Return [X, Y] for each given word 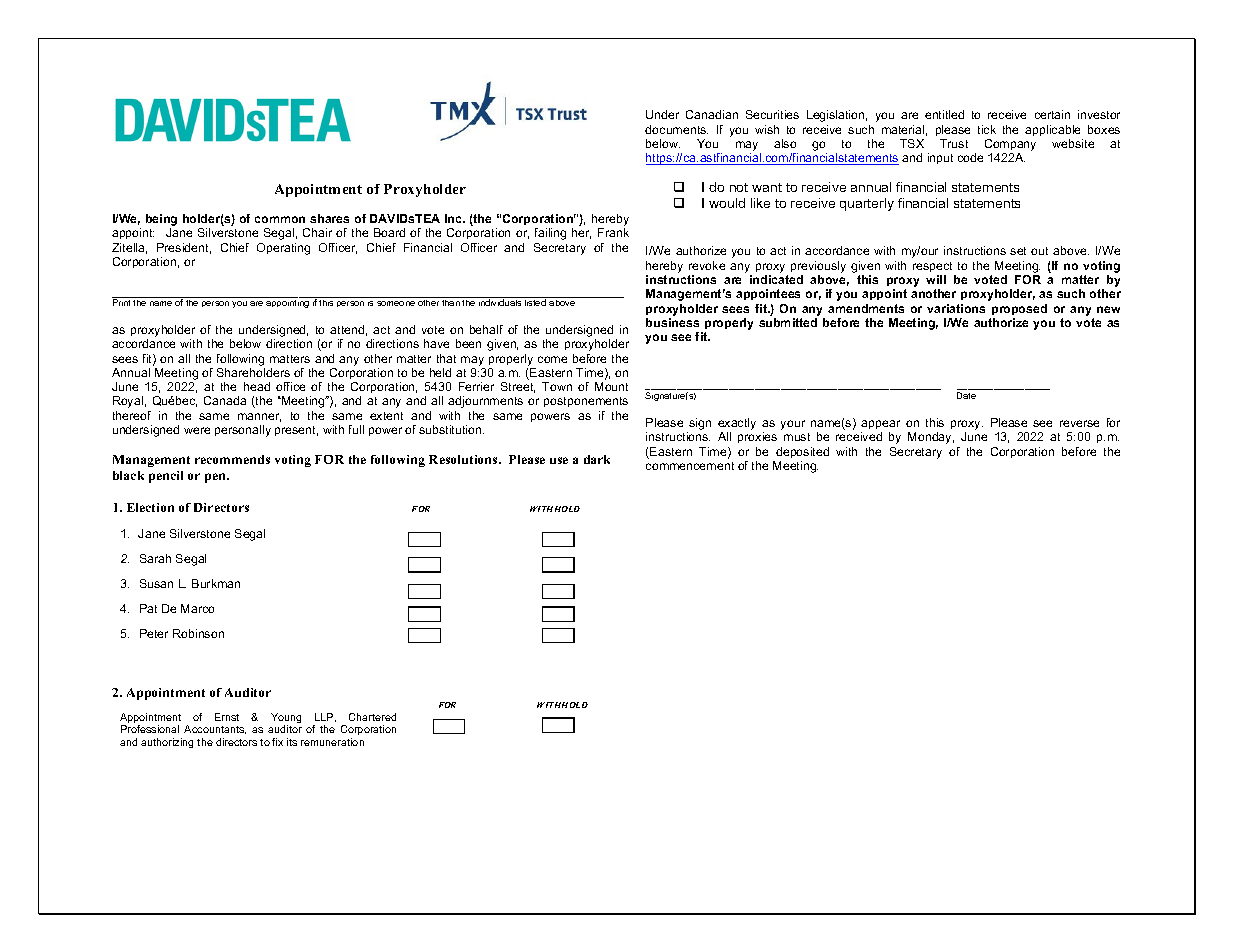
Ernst [227, 717]
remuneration [332, 742]
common [280, 219]
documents [676, 129]
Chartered [372, 717]
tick [987, 129]
